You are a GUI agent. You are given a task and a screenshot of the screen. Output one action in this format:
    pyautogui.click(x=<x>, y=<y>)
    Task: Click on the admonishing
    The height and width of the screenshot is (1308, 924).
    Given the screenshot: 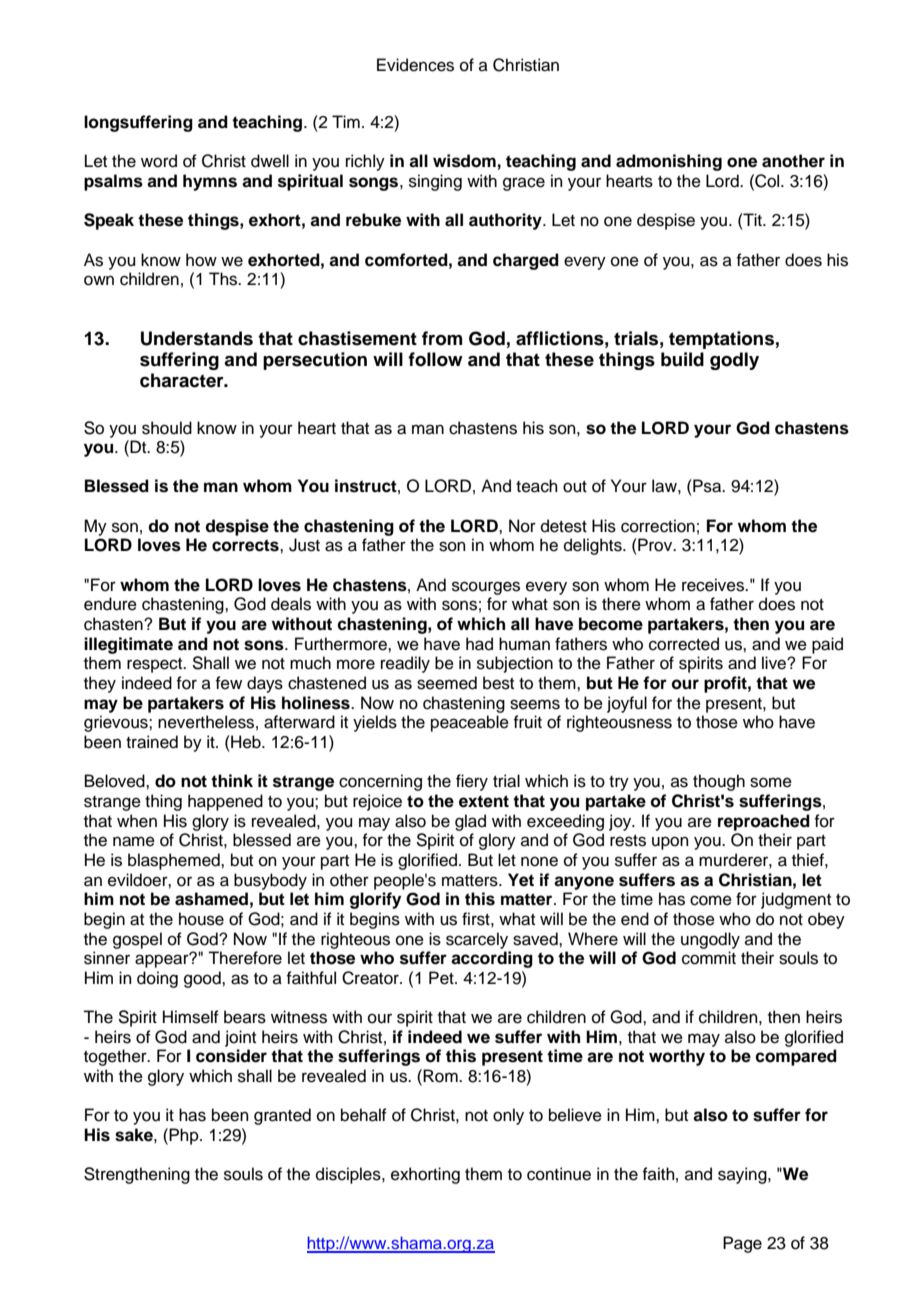 What is the action you would take?
    pyautogui.click(x=669, y=162)
